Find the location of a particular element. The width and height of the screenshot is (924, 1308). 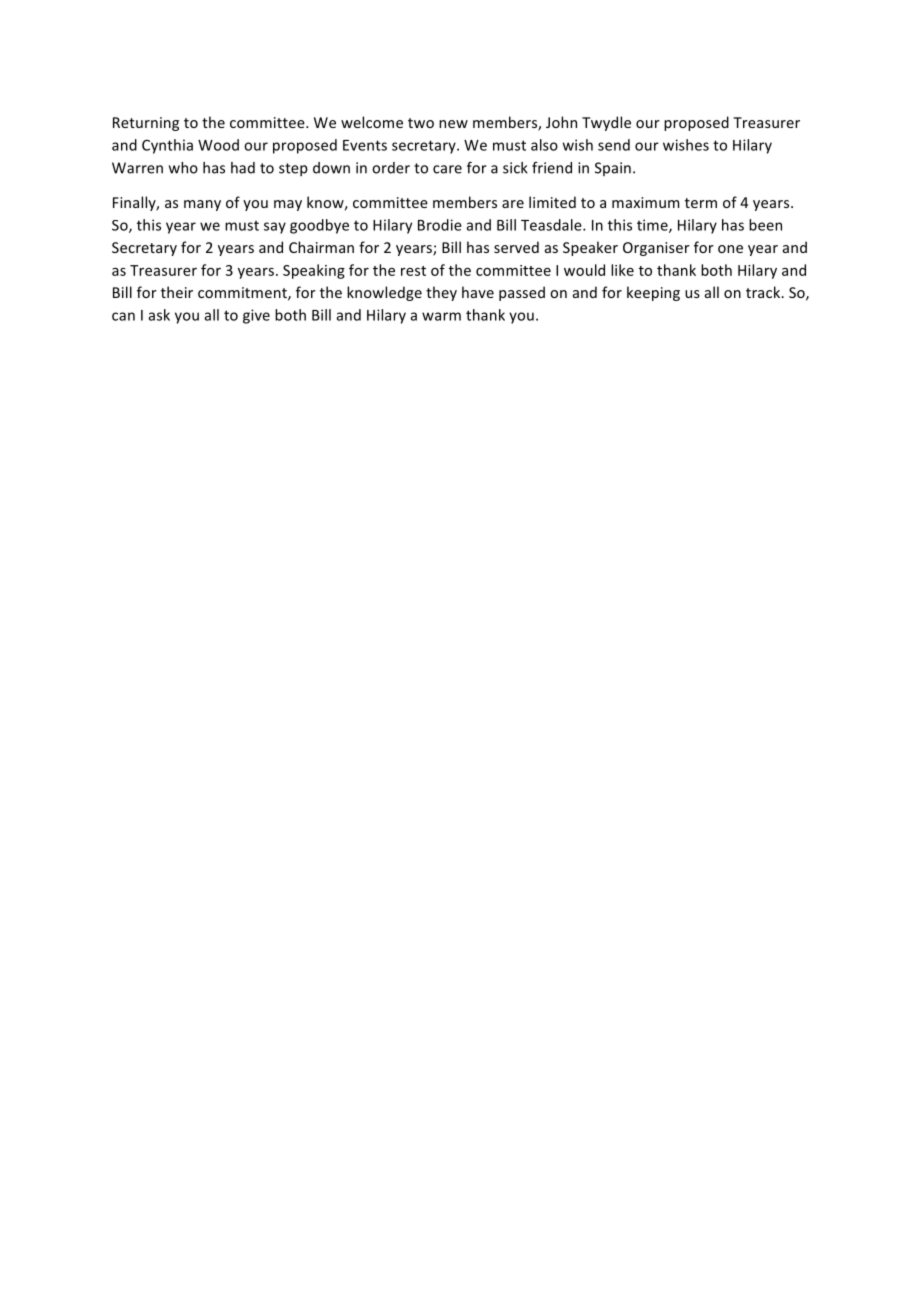

new is located at coordinates (453, 124).
